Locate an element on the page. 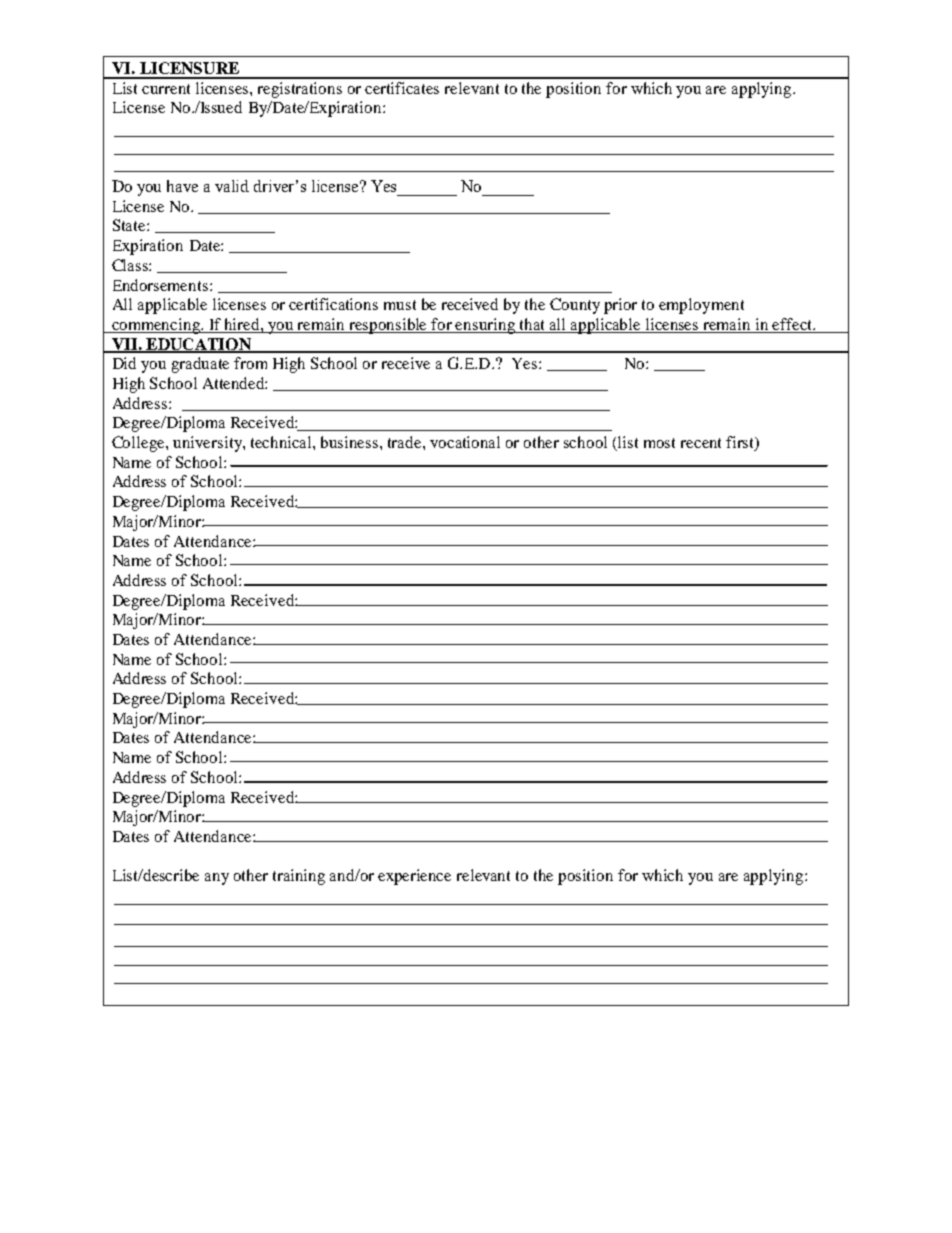 The image size is (952, 1233). any is located at coordinates (217, 879).
